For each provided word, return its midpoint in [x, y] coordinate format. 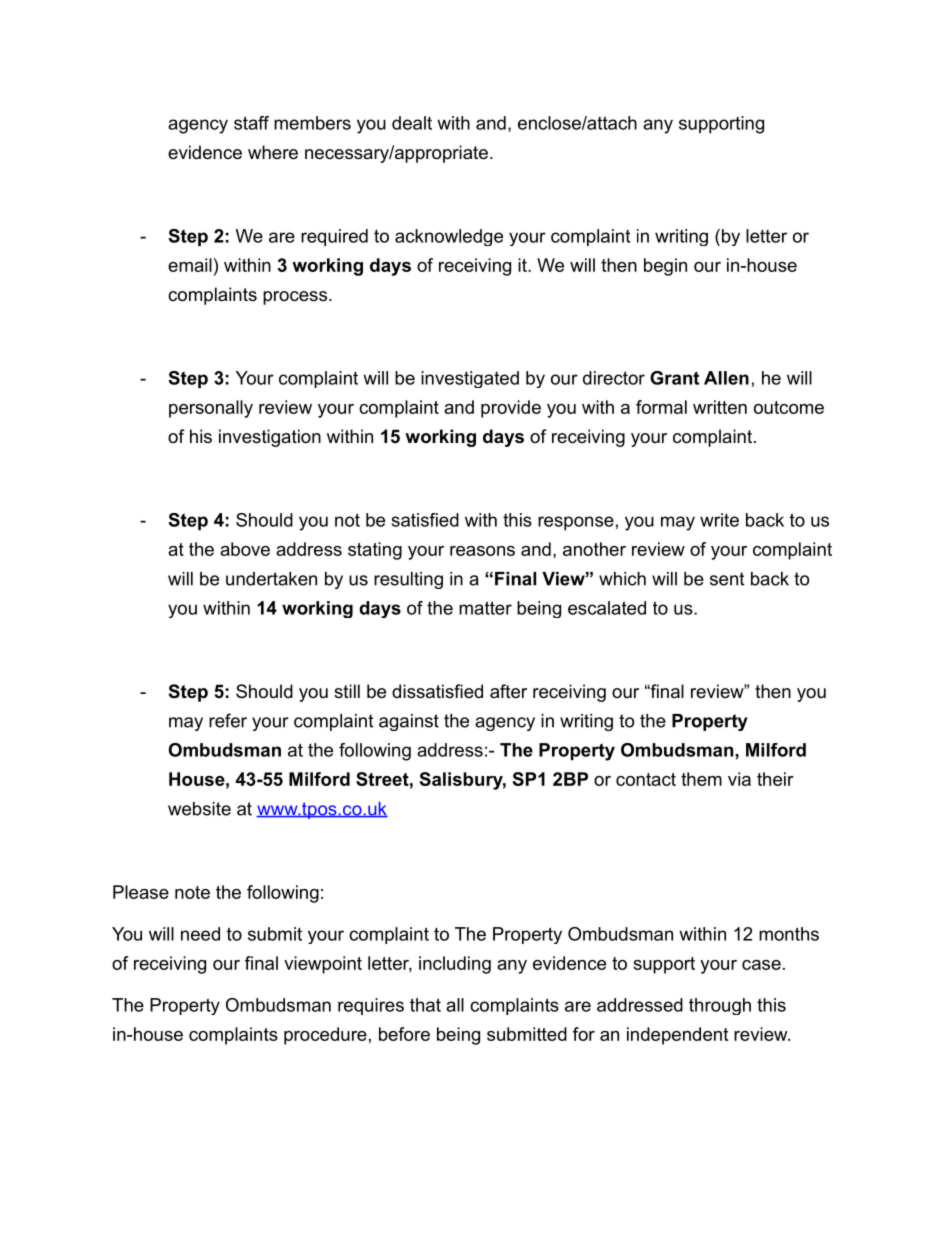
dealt [412, 123]
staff [251, 123]
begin [665, 267]
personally [211, 409]
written [720, 407]
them [701, 779]
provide [511, 409]
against [409, 722]
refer [228, 720]
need [200, 934]
